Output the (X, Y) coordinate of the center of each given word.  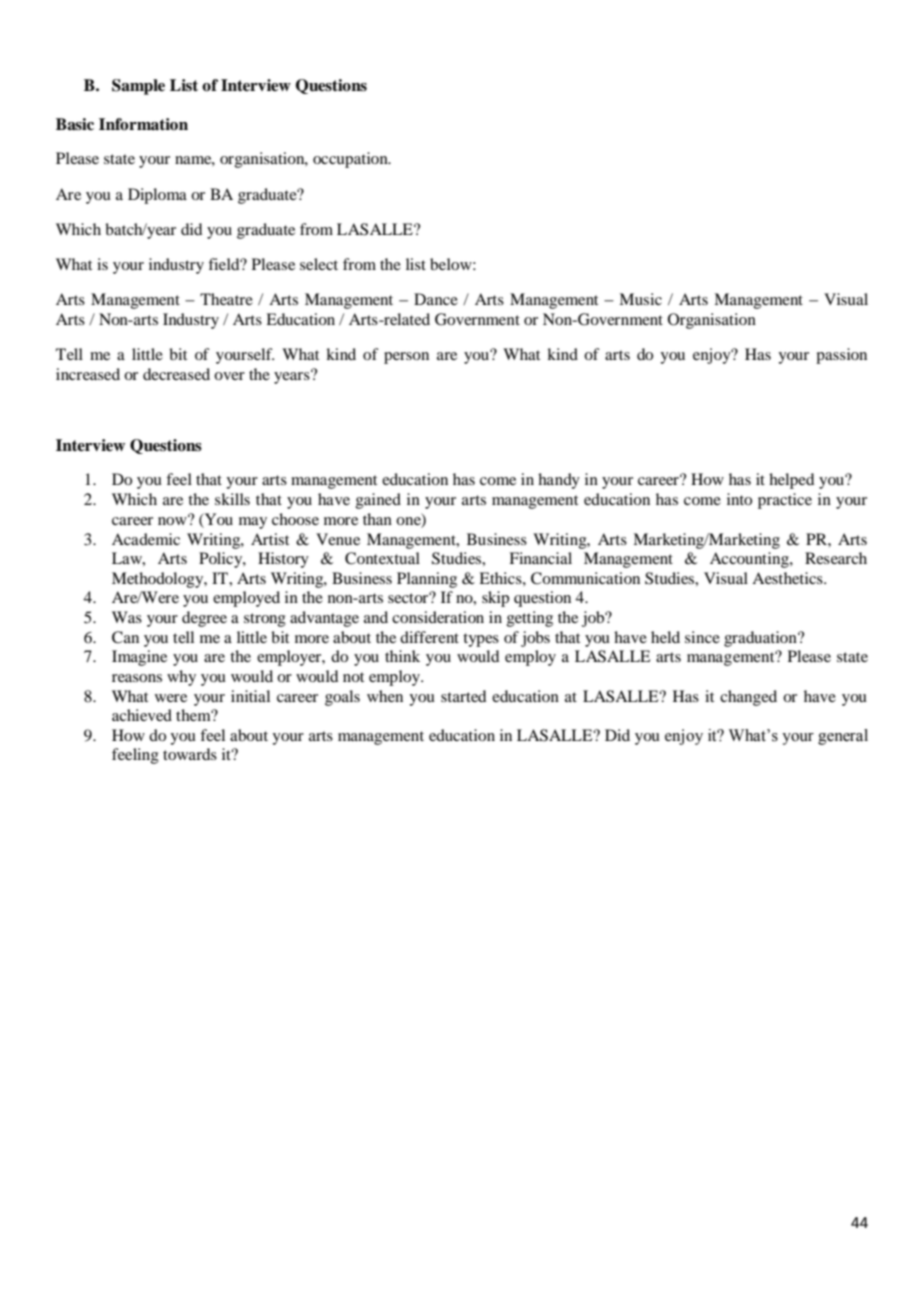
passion (841, 356)
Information (143, 124)
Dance (436, 299)
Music (640, 299)
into (739, 499)
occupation (351, 160)
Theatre (226, 299)
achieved (142, 715)
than (377, 519)
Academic (146, 539)
